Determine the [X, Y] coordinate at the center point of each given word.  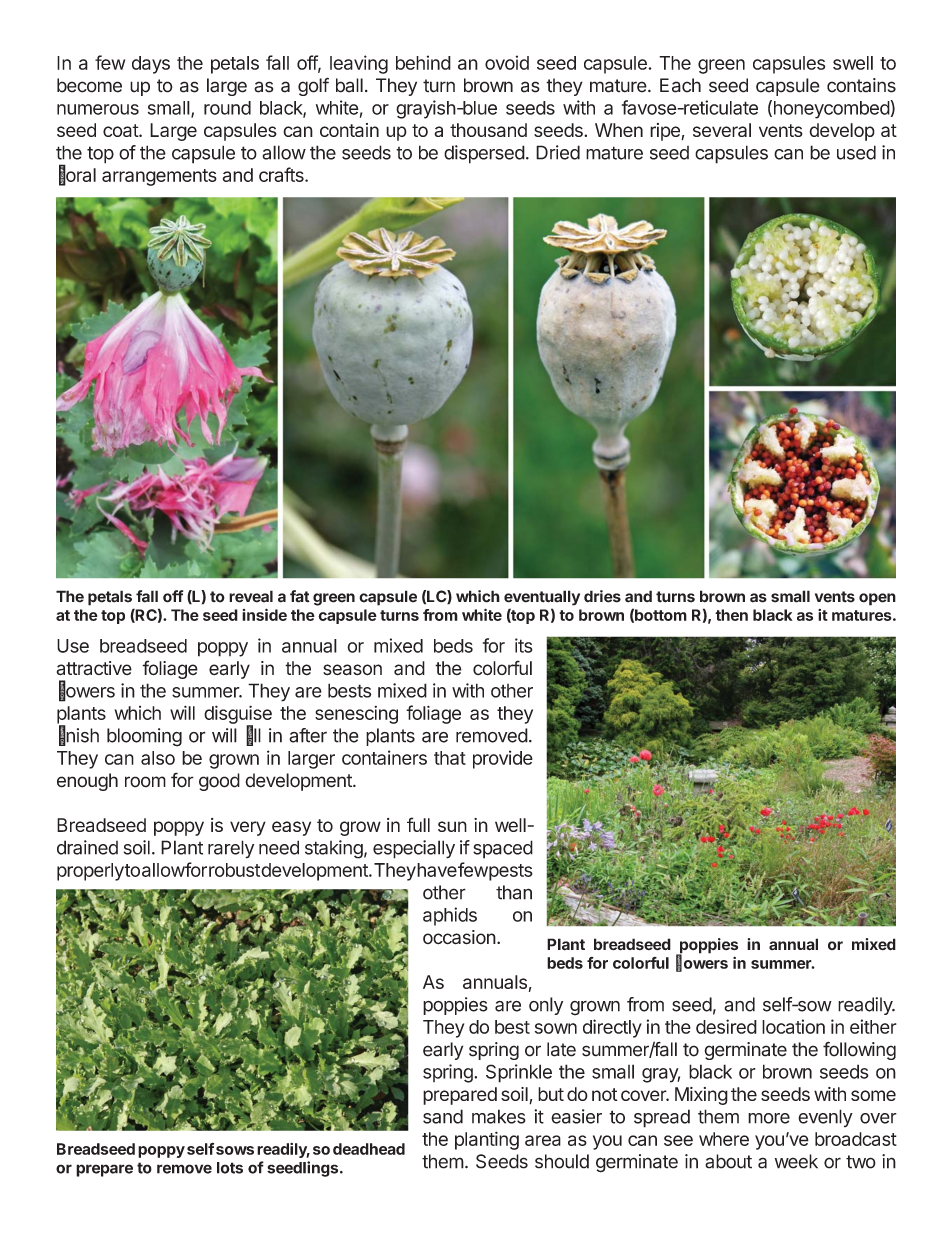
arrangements [159, 177]
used [856, 152]
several [722, 130]
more [769, 1118]
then [731, 615]
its [524, 645]
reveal [251, 596]
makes [499, 1116]
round [227, 108]
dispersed [484, 154]
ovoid [507, 62]
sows [235, 1150]
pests [510, 872]
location [793, 1026]
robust [234, 870]
